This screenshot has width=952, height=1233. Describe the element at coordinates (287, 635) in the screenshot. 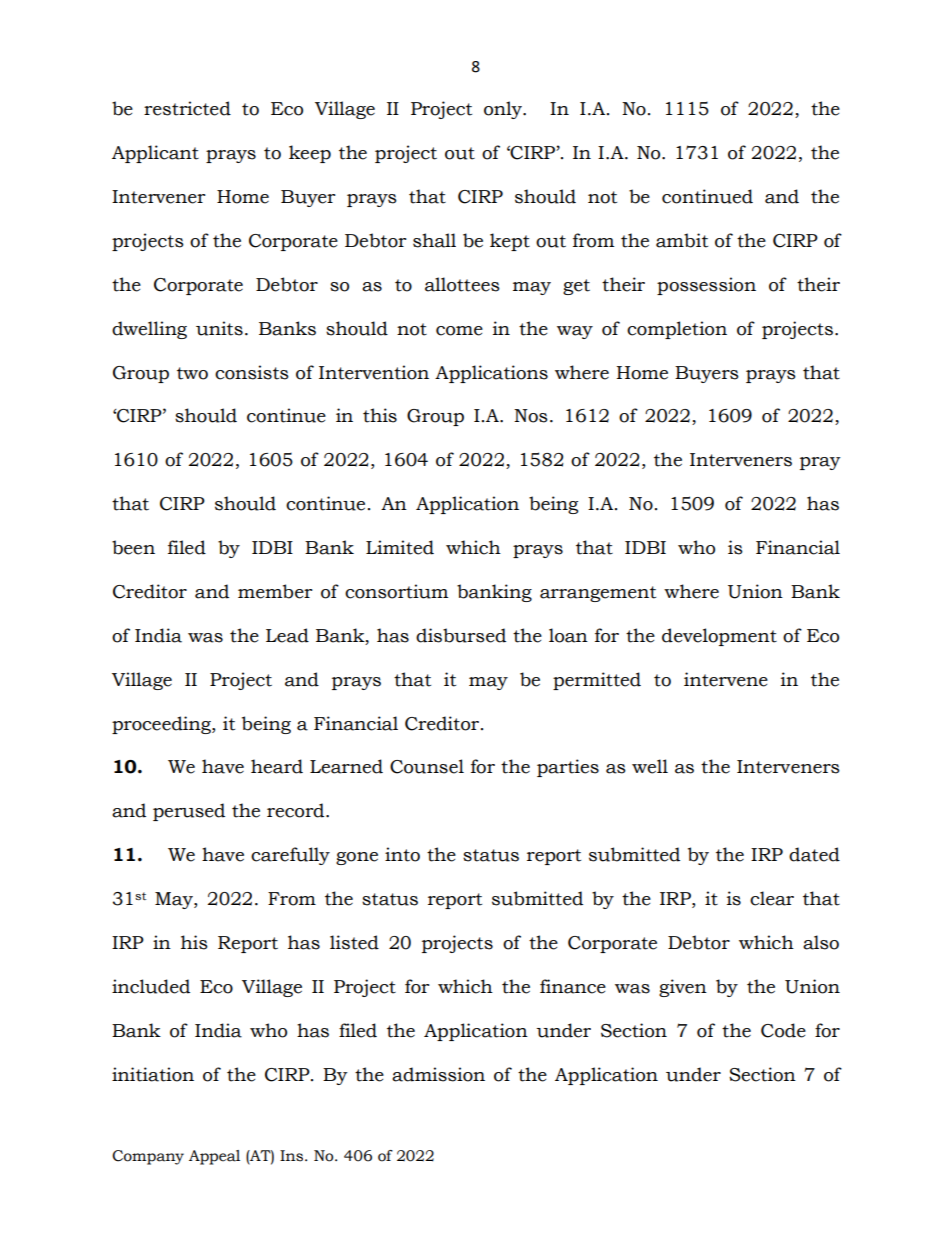

I see `Lead` at that location.
